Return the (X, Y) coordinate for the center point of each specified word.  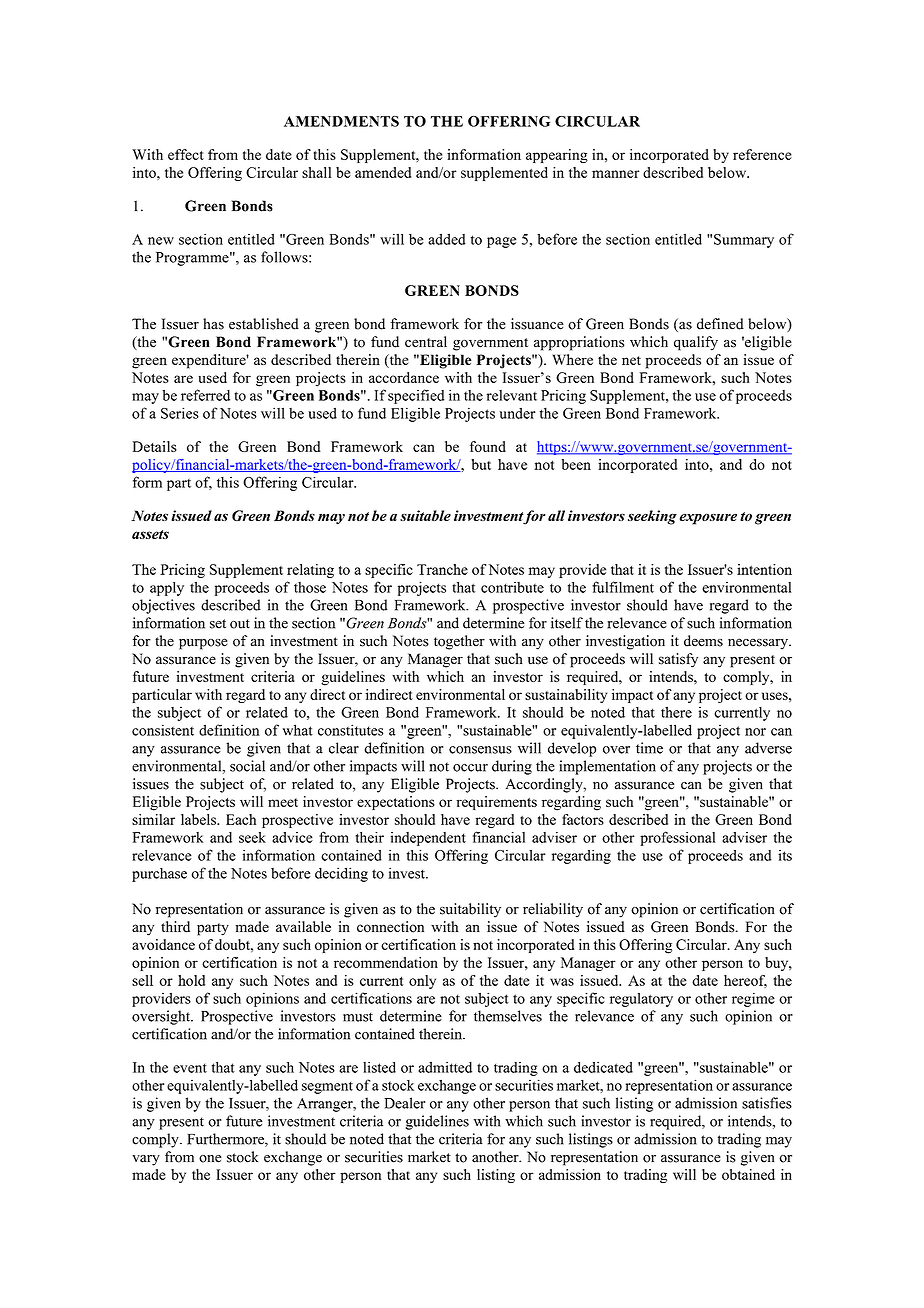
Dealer (404, 1103)
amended (383, 172)
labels (199, 819)
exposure (708, 519)
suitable (425, 515)
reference (762, 154)
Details (154, 446)
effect (186, 154)
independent (428, 839)
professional (678, 838)
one (210, 1159)
